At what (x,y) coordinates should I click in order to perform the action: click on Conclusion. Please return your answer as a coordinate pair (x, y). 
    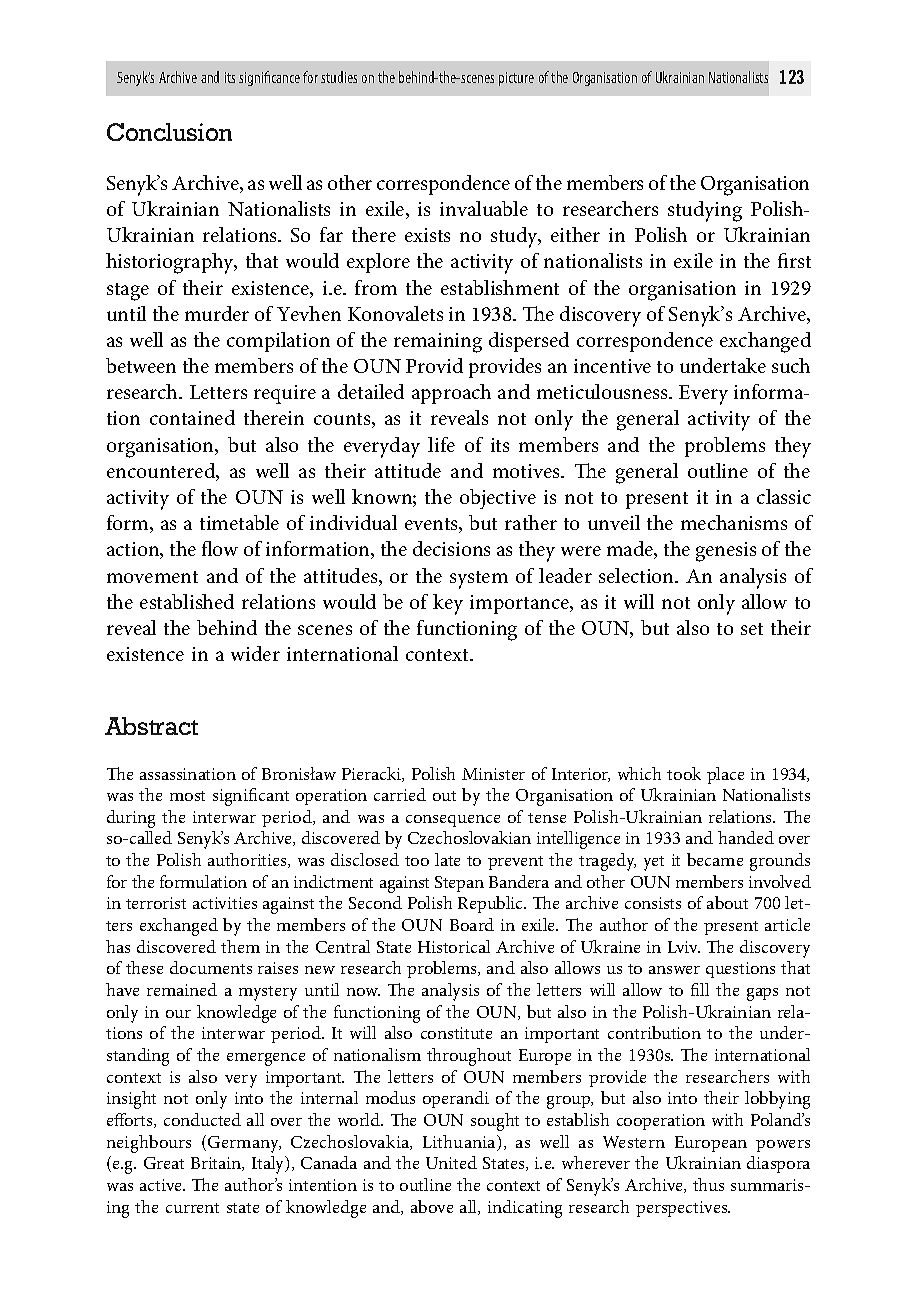
    Looking at the image, I should click on (169, 132).
